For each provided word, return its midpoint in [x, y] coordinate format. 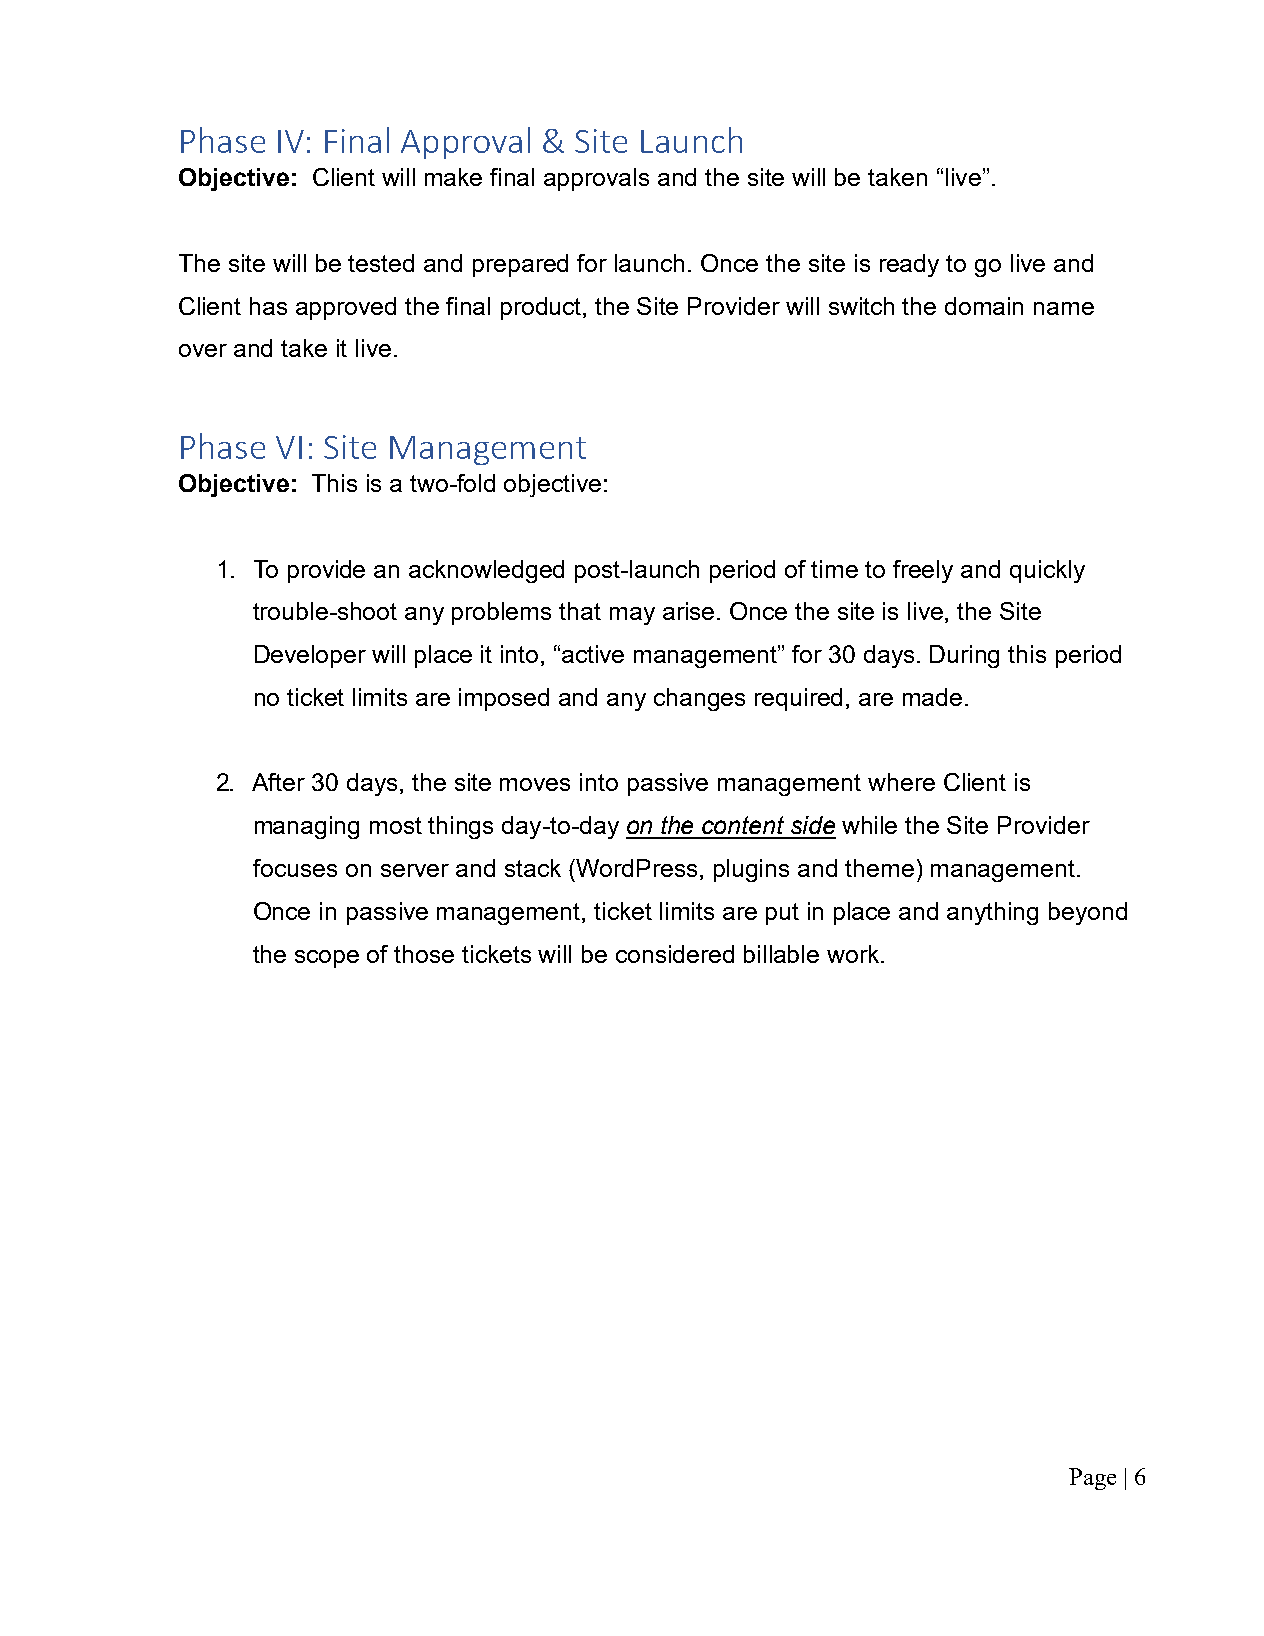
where [901, 782]
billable [781, 954]
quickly [1047, 571]
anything [992, 913]
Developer [310, 656]
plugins [751, 870]
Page [1092, 1479]
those [424, 954]
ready [909, 265]
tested [381, 263]
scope [327, 959]
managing [307, 827]
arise [688, 611]
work [854, 954]
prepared [520, 265]
